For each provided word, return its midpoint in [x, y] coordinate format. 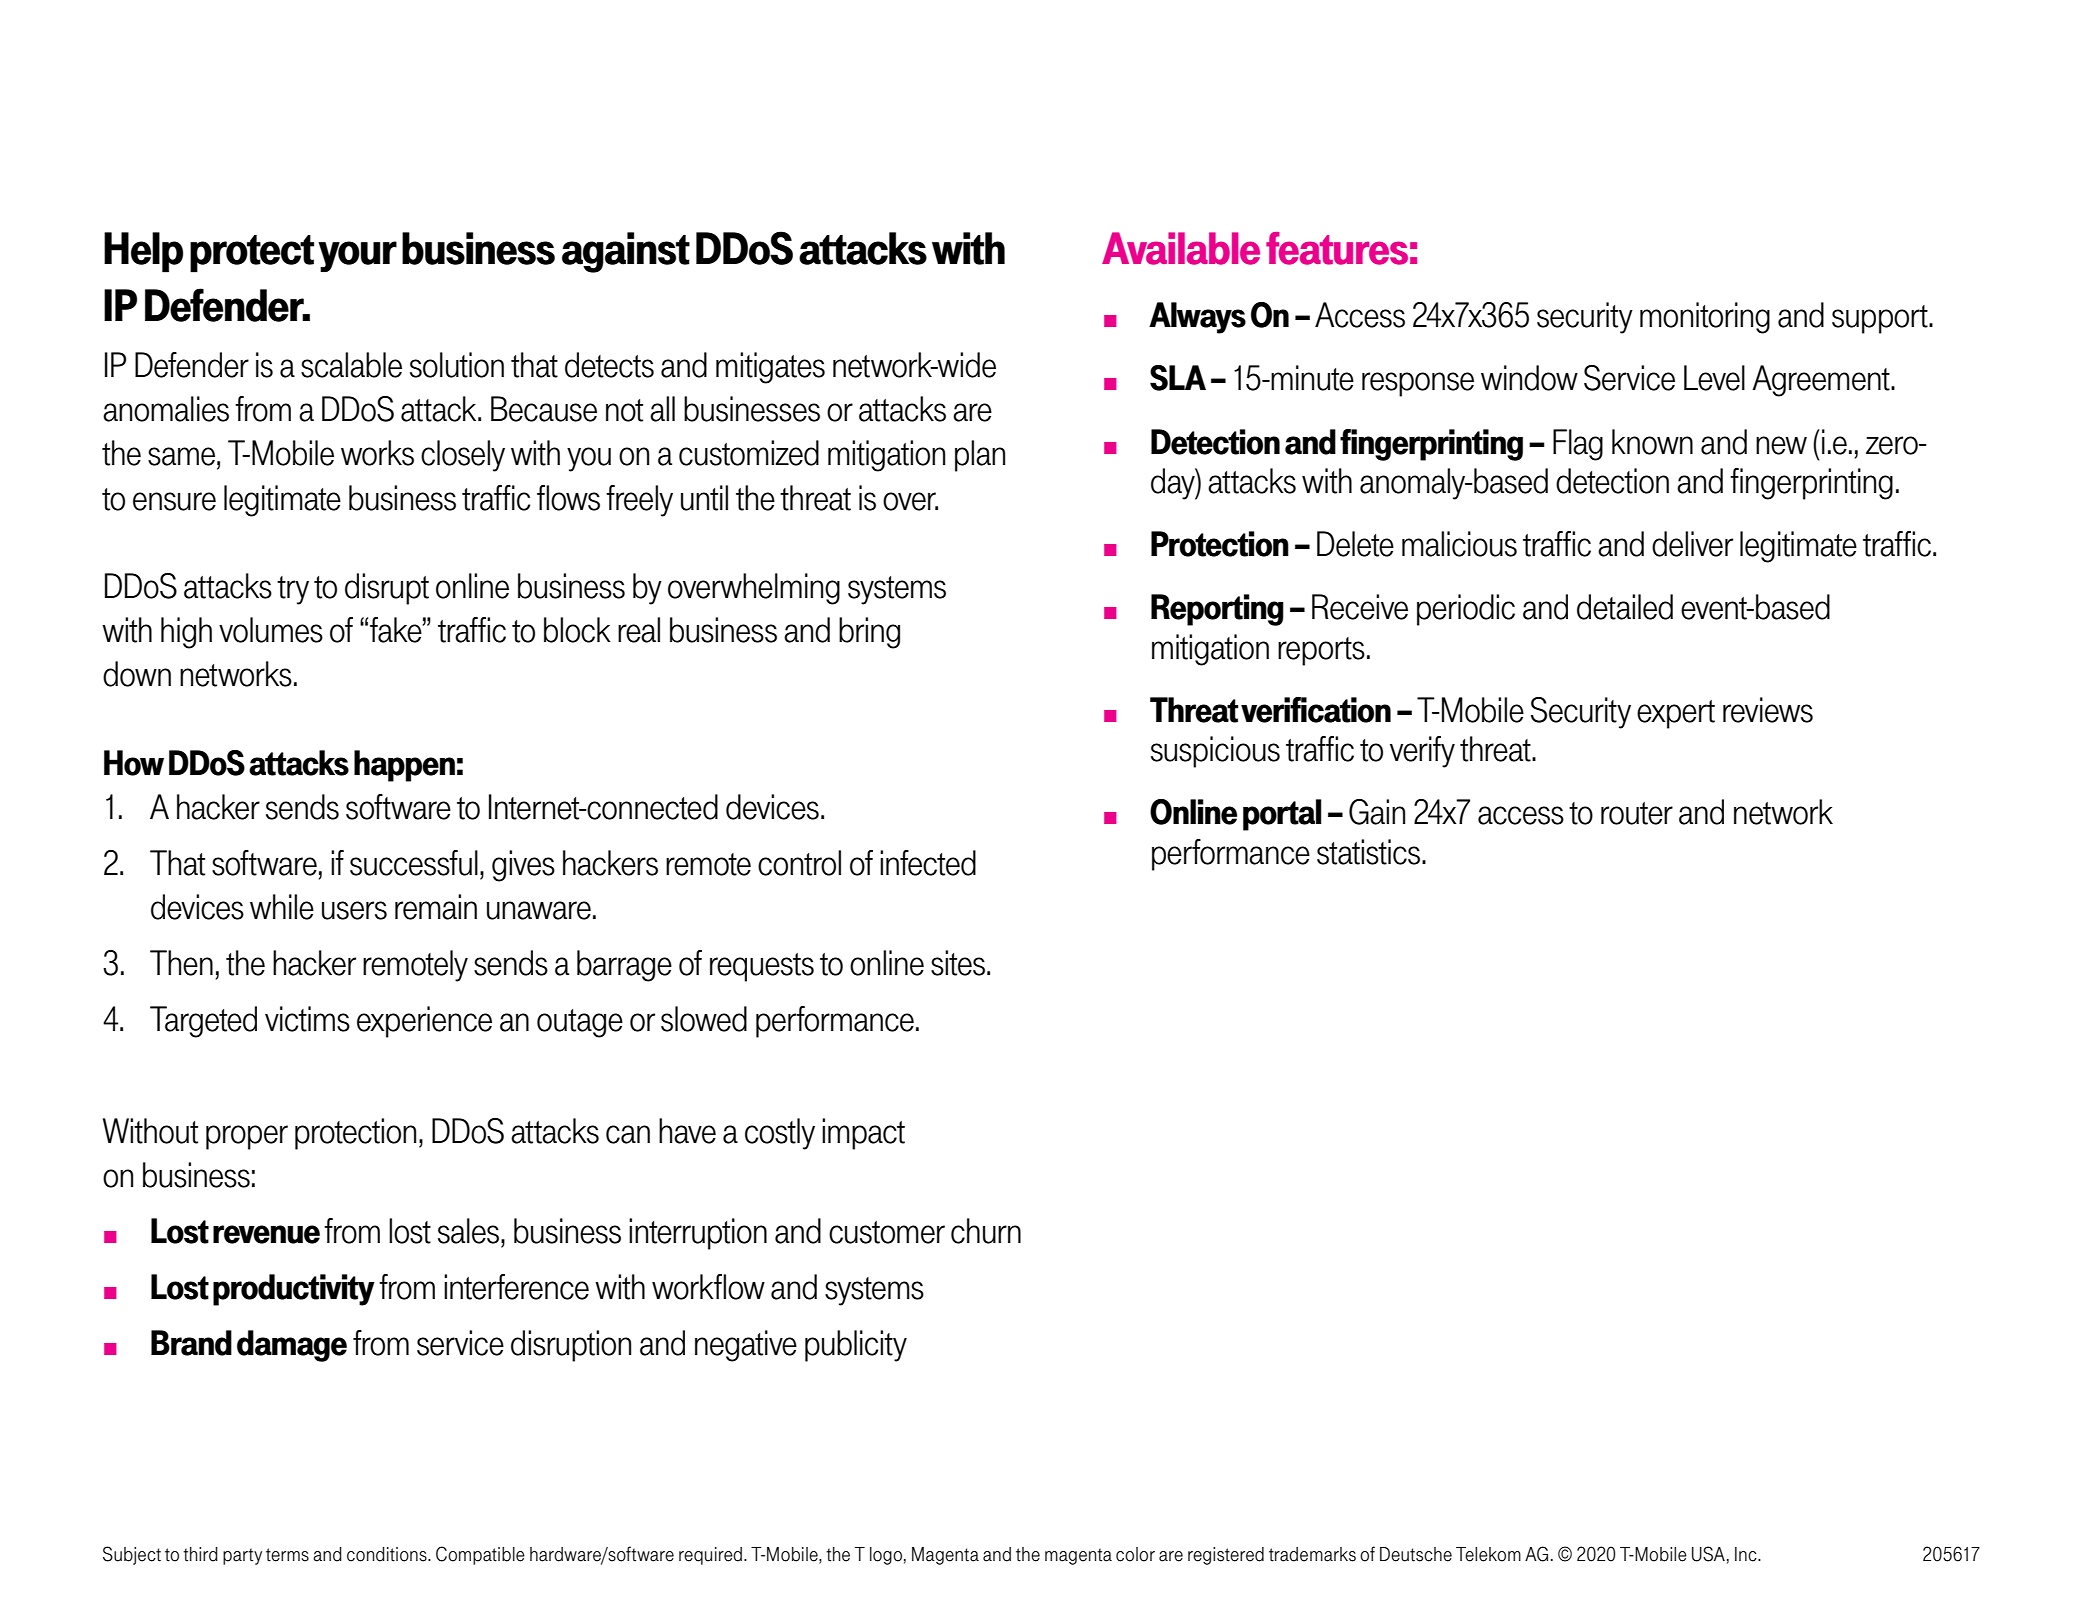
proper [247, 1137]
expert [1676, 714]
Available [1181, 248]
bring [869, 633]
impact [863, 1134]
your [357, 256]
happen [404, 766]
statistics [1368, 852]
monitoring [1705, 318]
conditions [388, 1554]
